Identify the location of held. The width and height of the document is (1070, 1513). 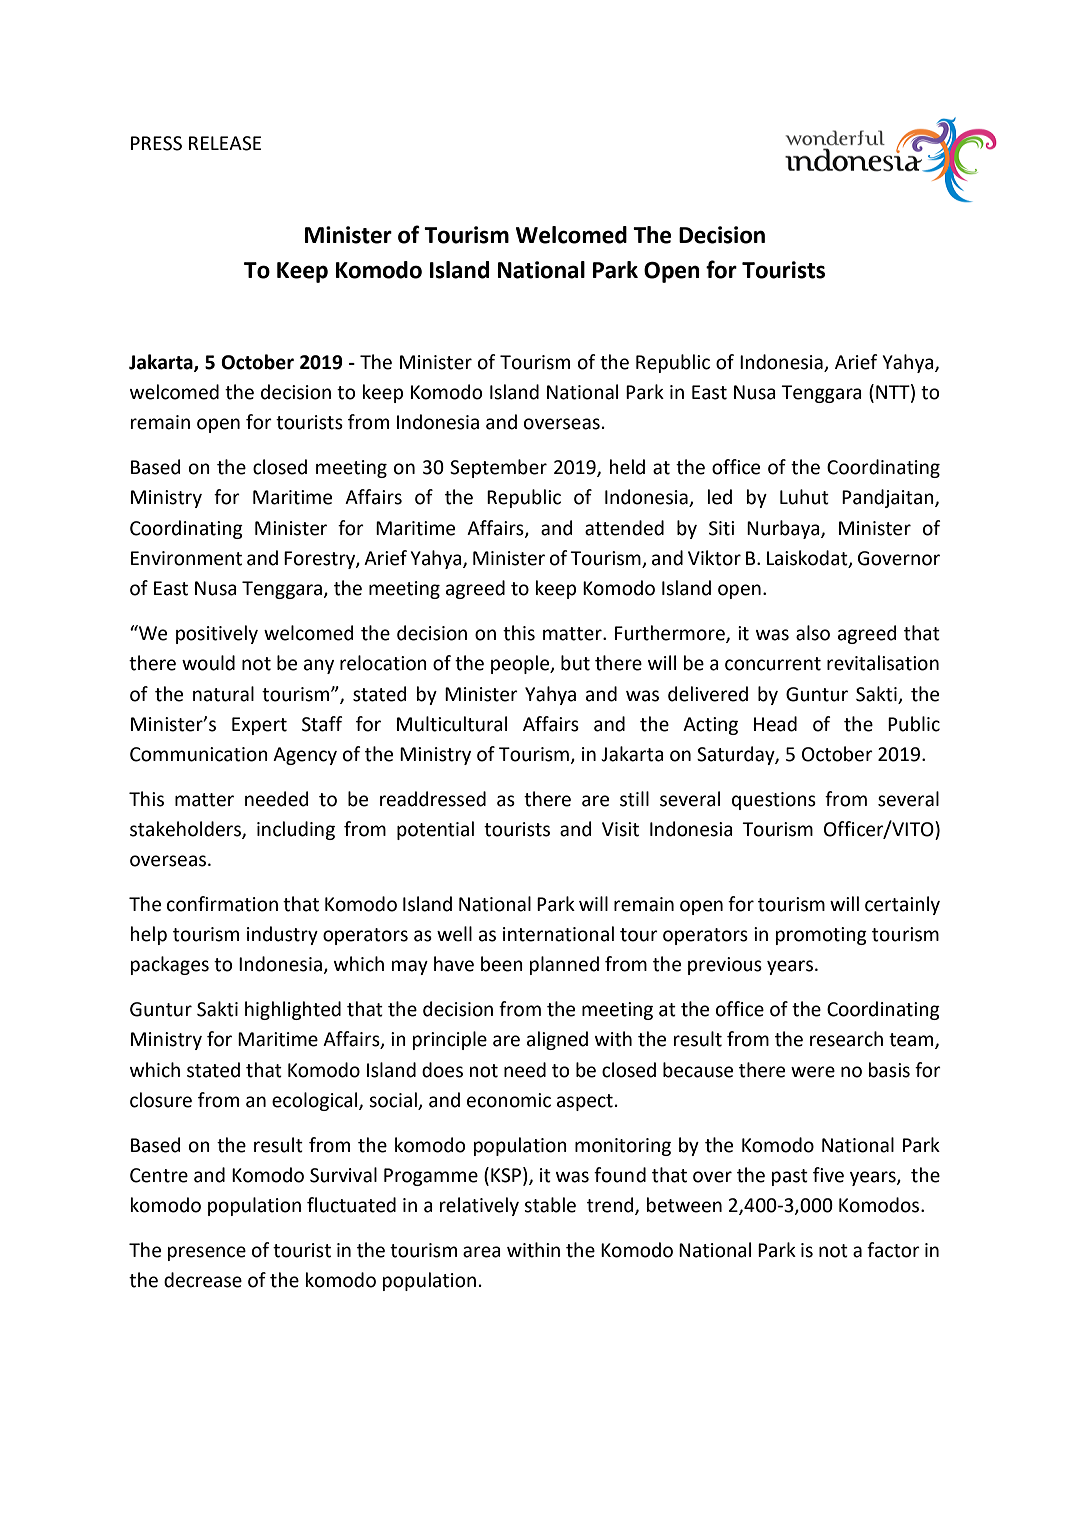
(627, 467).
